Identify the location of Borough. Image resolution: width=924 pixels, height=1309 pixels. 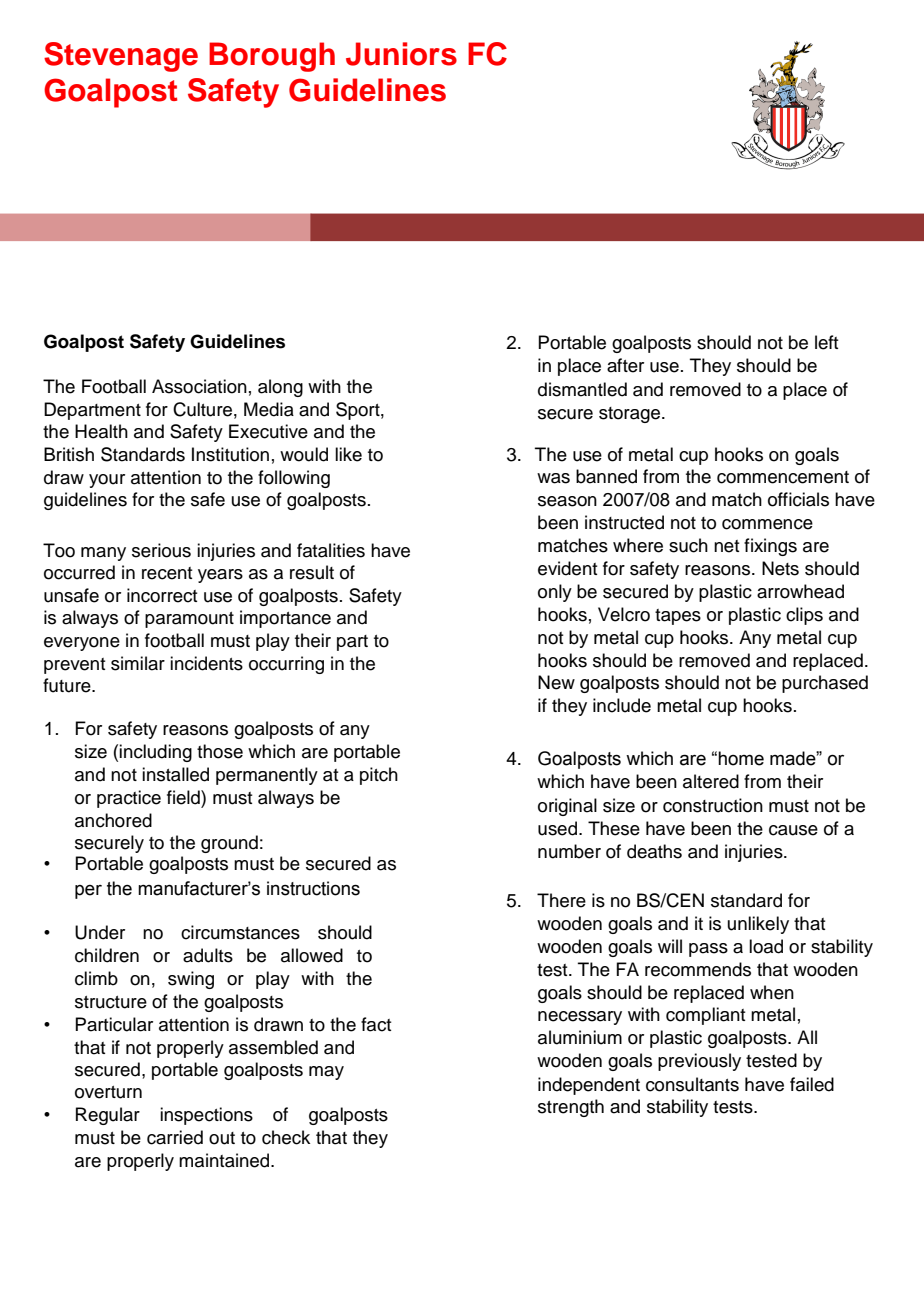
(272, 57).
